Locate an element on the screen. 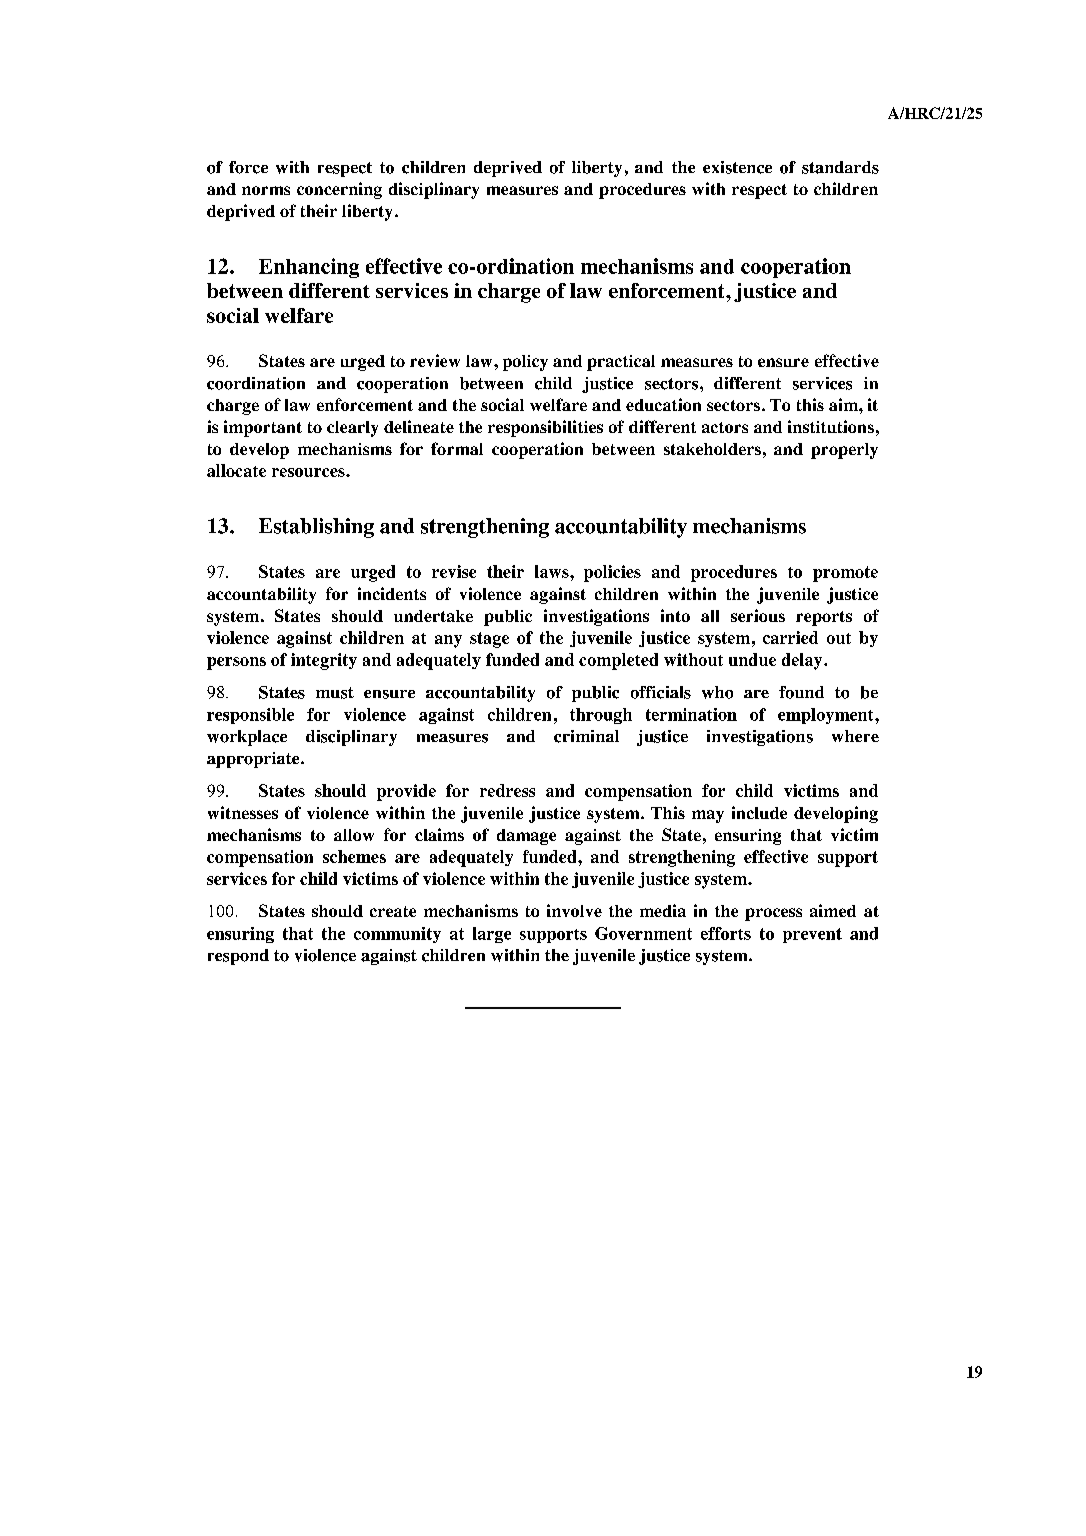 Image resolution: width=1086 pixels, height=1536 pixels. clearly is located at coordinates (352, 429).
